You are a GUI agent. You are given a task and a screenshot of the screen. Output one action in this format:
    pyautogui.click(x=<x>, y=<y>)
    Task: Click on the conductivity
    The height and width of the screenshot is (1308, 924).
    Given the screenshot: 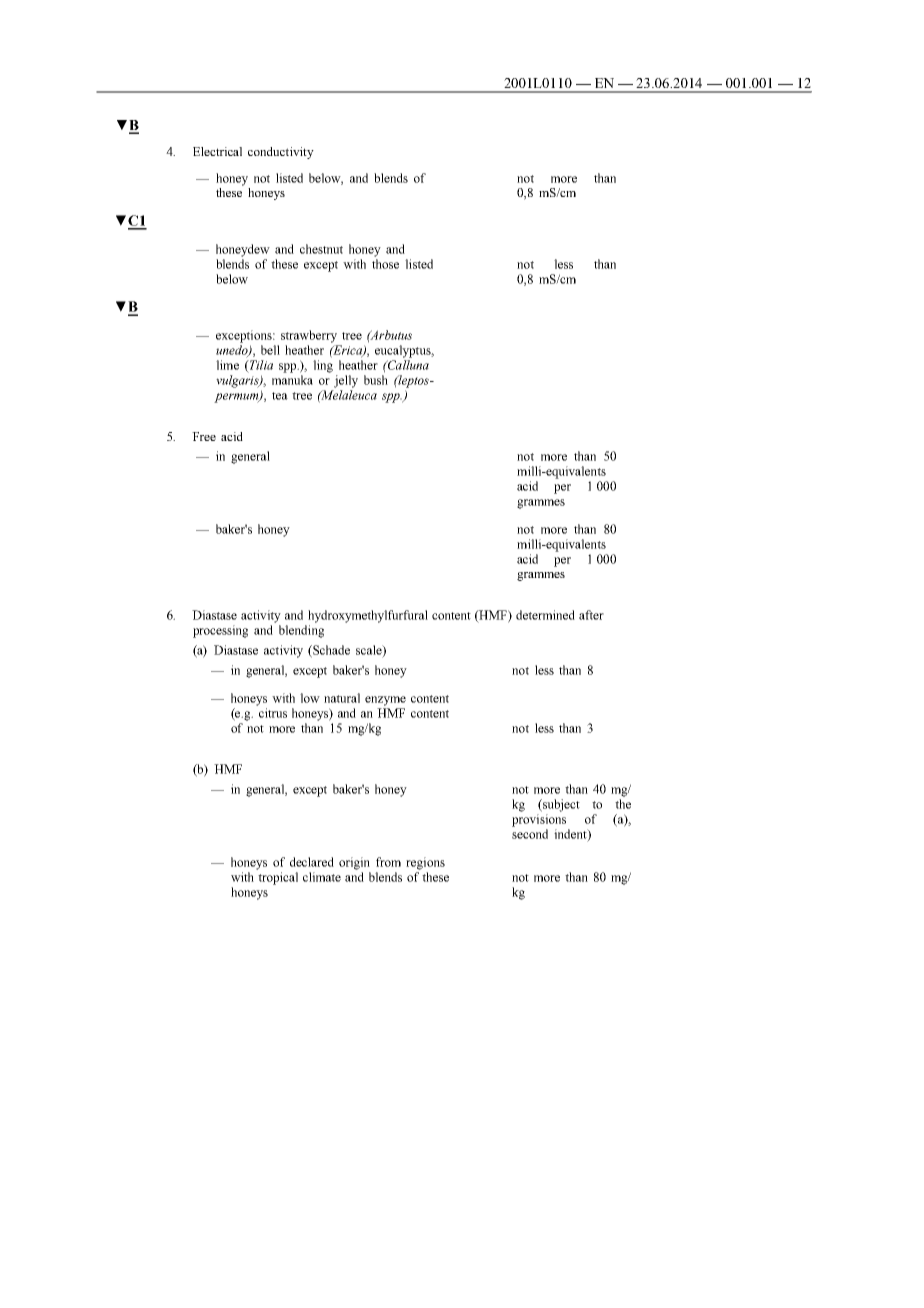 What is the action you would take?
    pyautogui.click(x=281, y=153)
